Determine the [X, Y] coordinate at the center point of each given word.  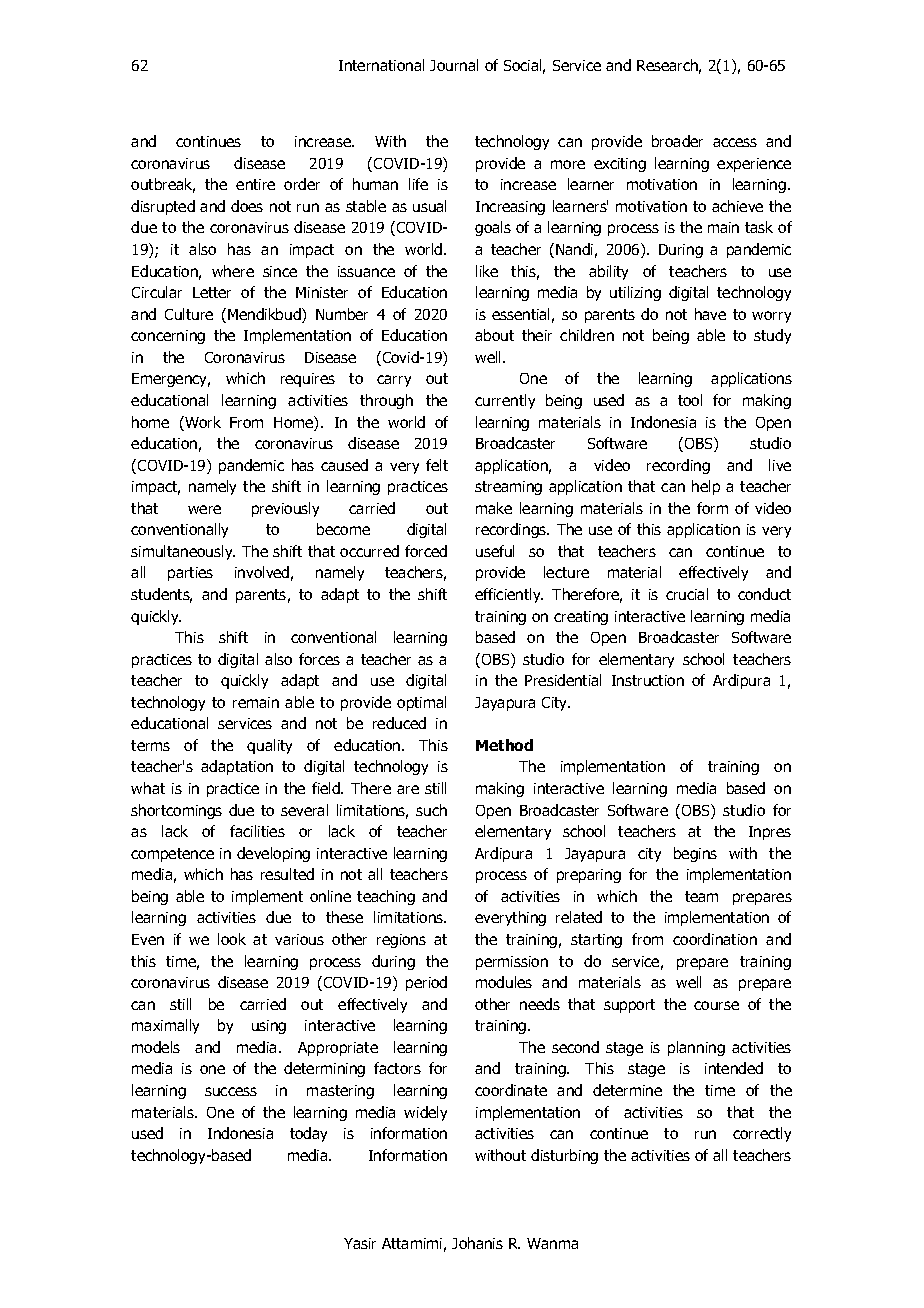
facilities [257, 831]
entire [255, 184]
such [431, 810]
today [308, 1134]
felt [437, 465]
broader [677, 141]
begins [695, 854]
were [204, 509]
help [706, 487]
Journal [454, 65]
